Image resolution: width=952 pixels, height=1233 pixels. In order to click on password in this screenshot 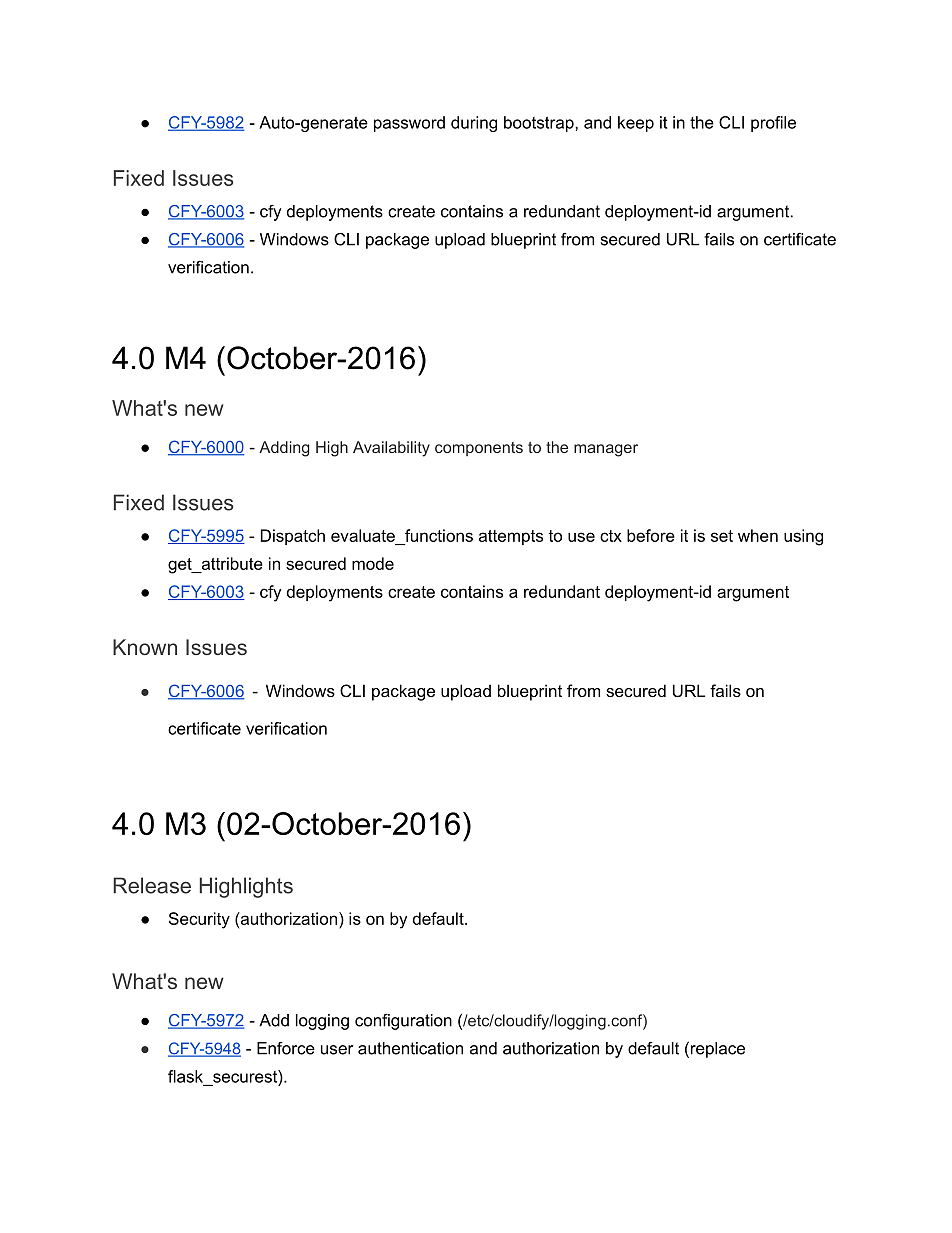, I will do `click(409, 124)`.
